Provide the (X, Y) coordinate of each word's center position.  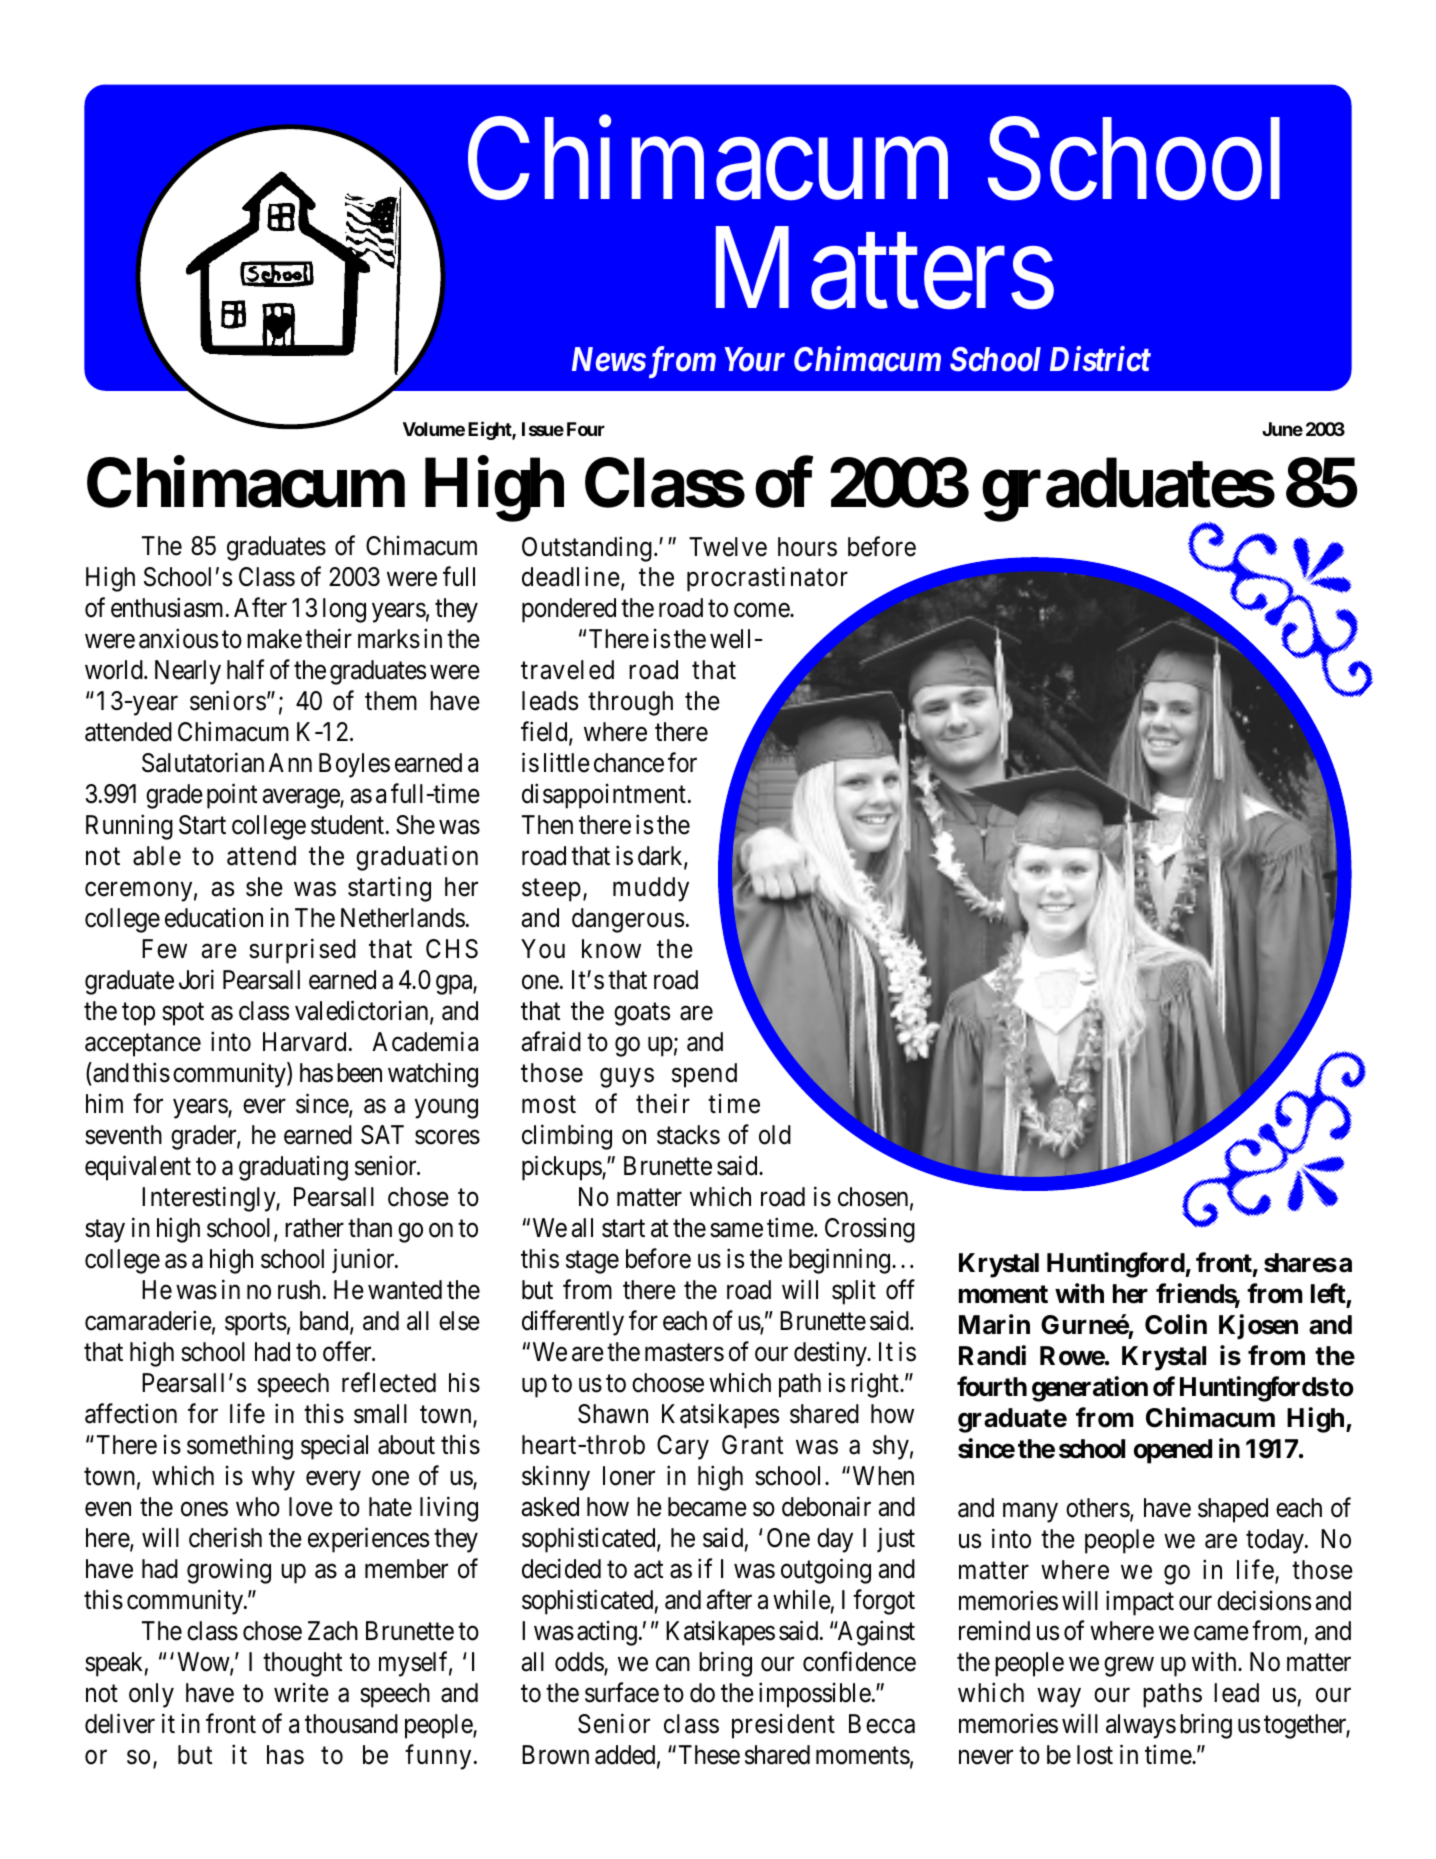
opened (1173, 1451)
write (301, 1693)
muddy (651, 889)
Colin (1176, 1324)
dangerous (628, 920)
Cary (683, 1447)
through (630, 703)
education (214, 918)
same (736, 1230)
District (1100, 359)
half (245, 670)
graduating (293, 1168)
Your (754, 359)
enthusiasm (169, 608)
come (762, 611)
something (240, 1447)
